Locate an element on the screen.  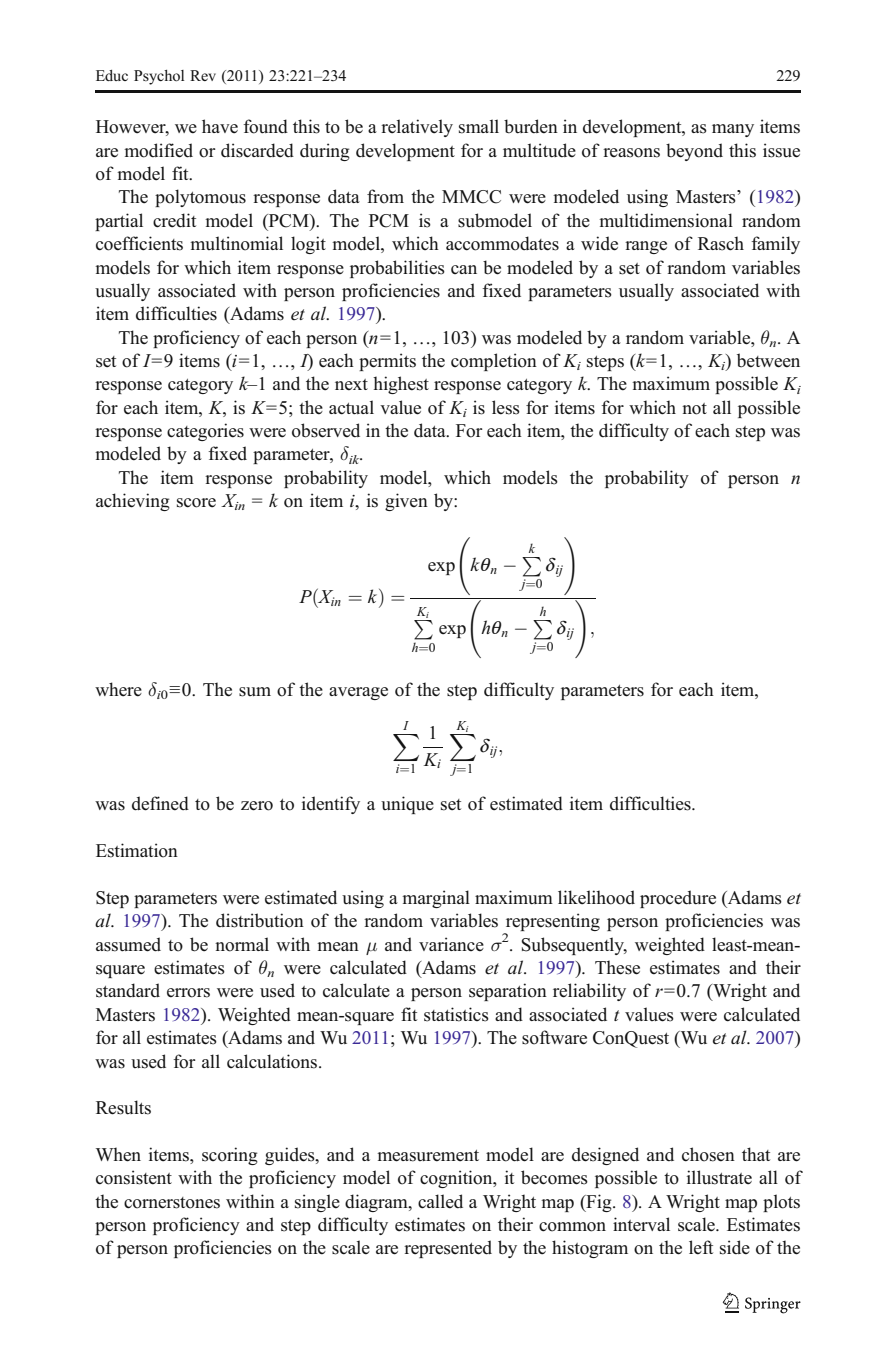
given is located at coordinates (406, 502).
